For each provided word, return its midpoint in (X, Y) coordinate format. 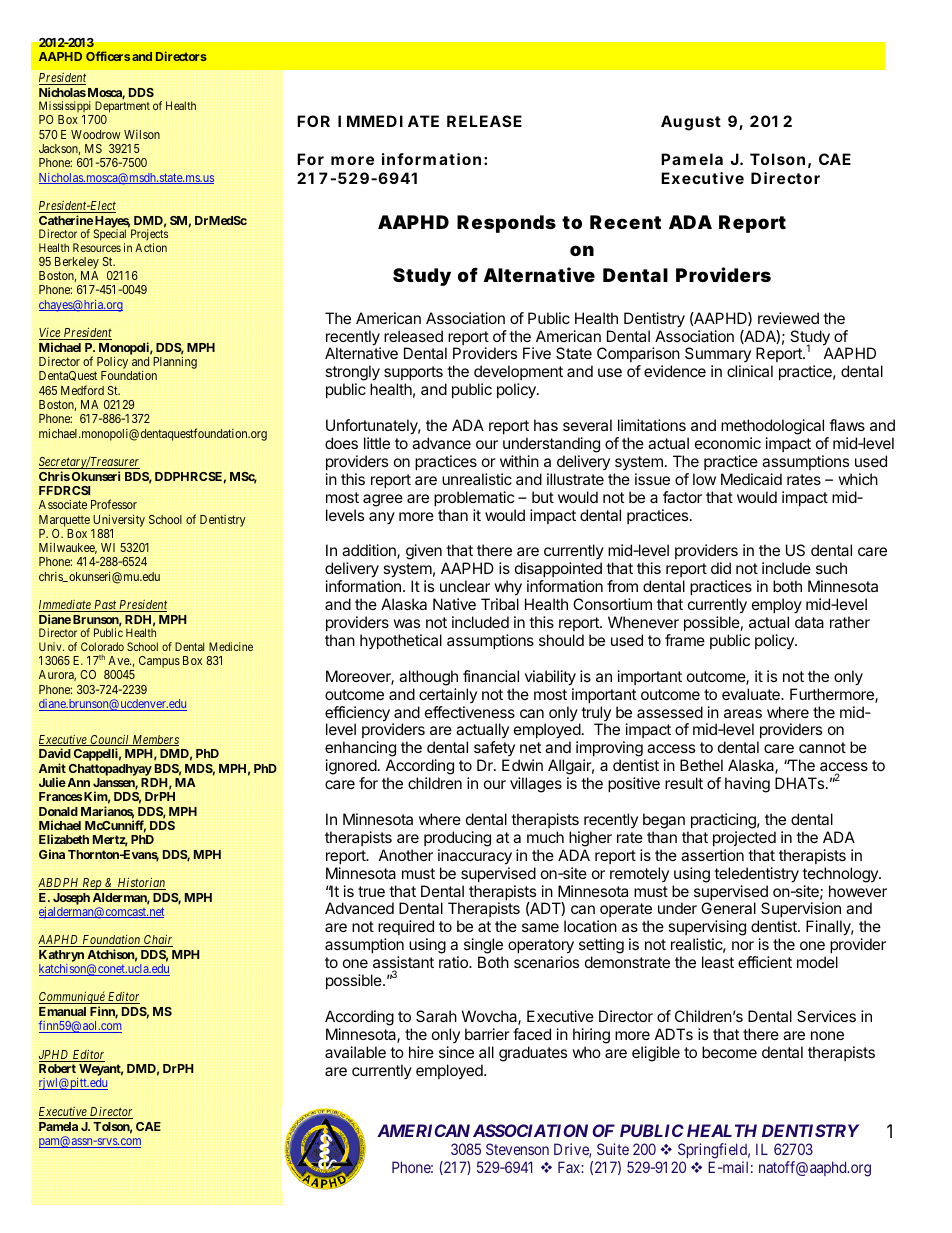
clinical (750, 371)
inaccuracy (475, 857)
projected (744, 838)
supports (413, 375)
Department (121, 108)
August (691, 123)
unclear (465, 586)
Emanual (62, 1011)
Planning (175, 363)
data (809, 622)
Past (105, 606)
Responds (506, 224)
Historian (140, 884)
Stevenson (517, 1149)
